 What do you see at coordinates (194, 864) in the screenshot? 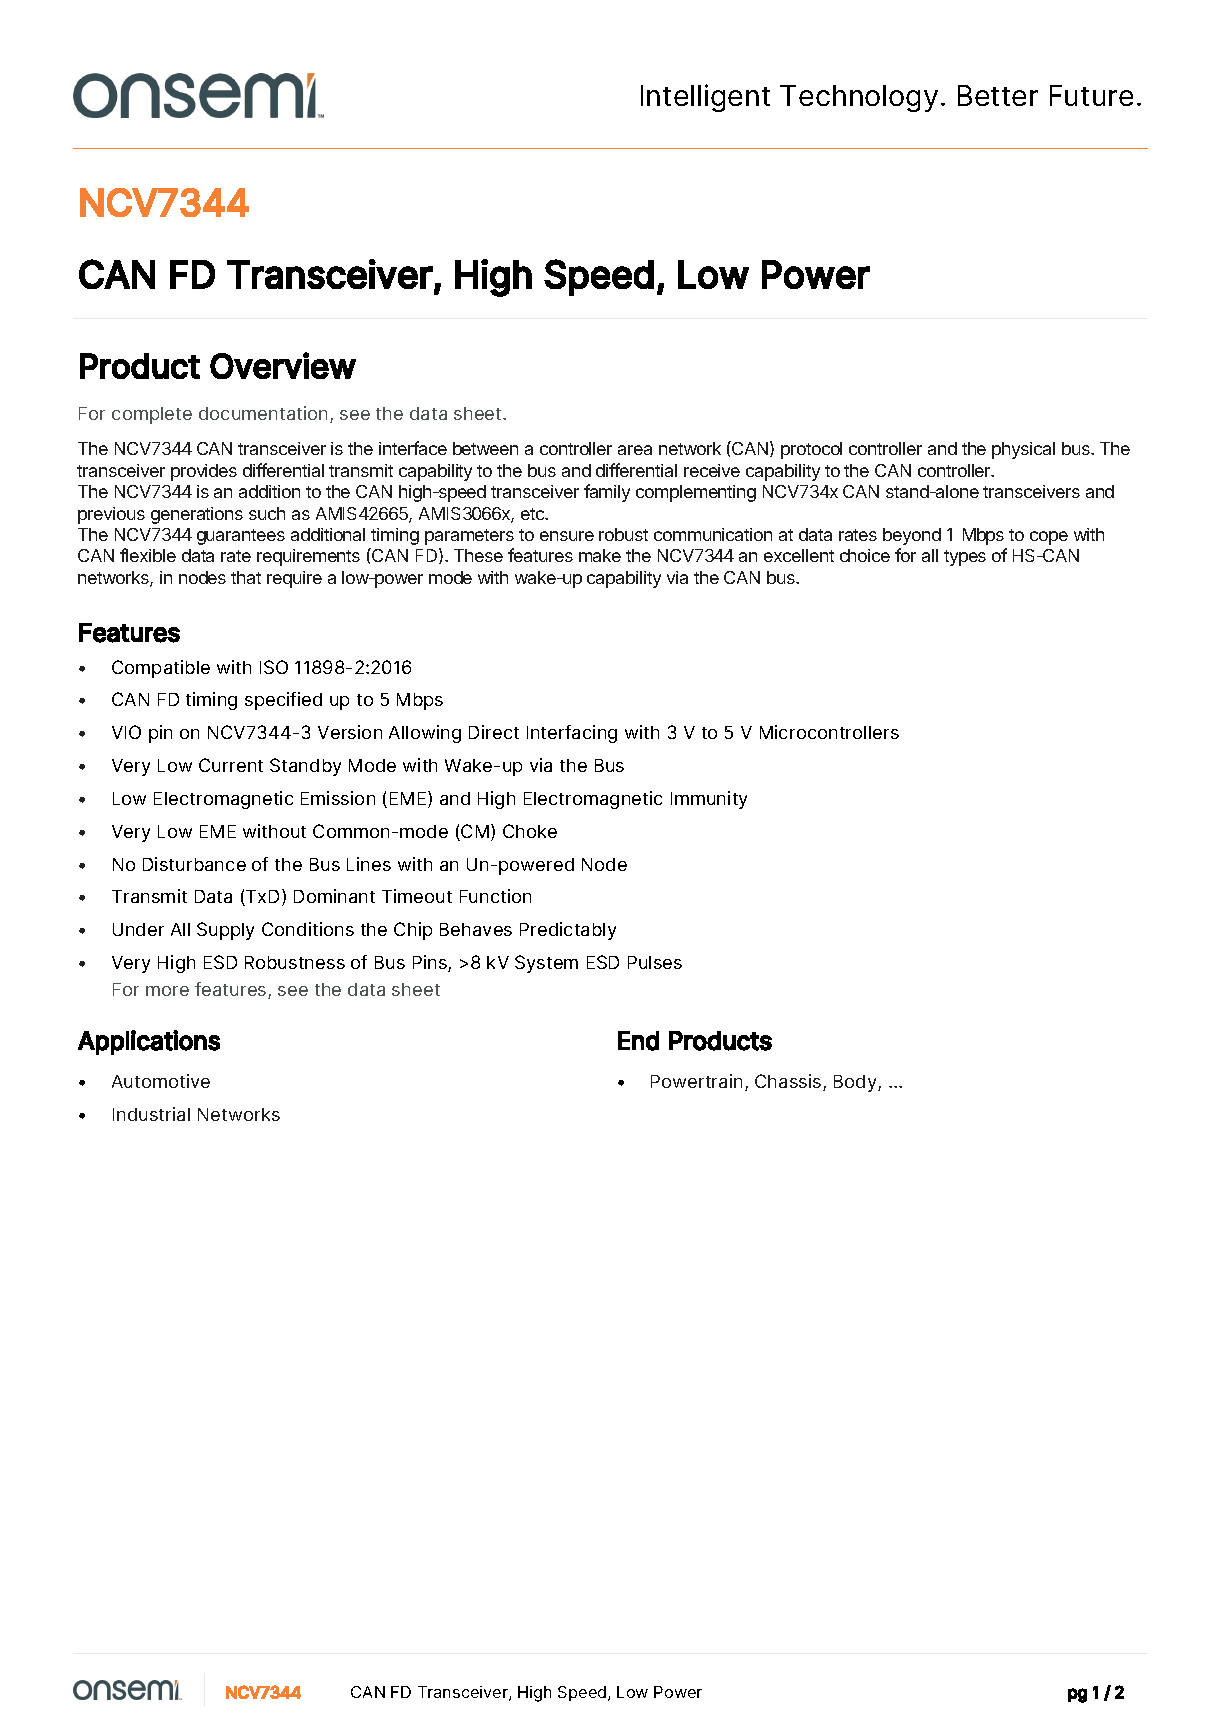
I see `Disturbance` at bounding box center [194, 864].
